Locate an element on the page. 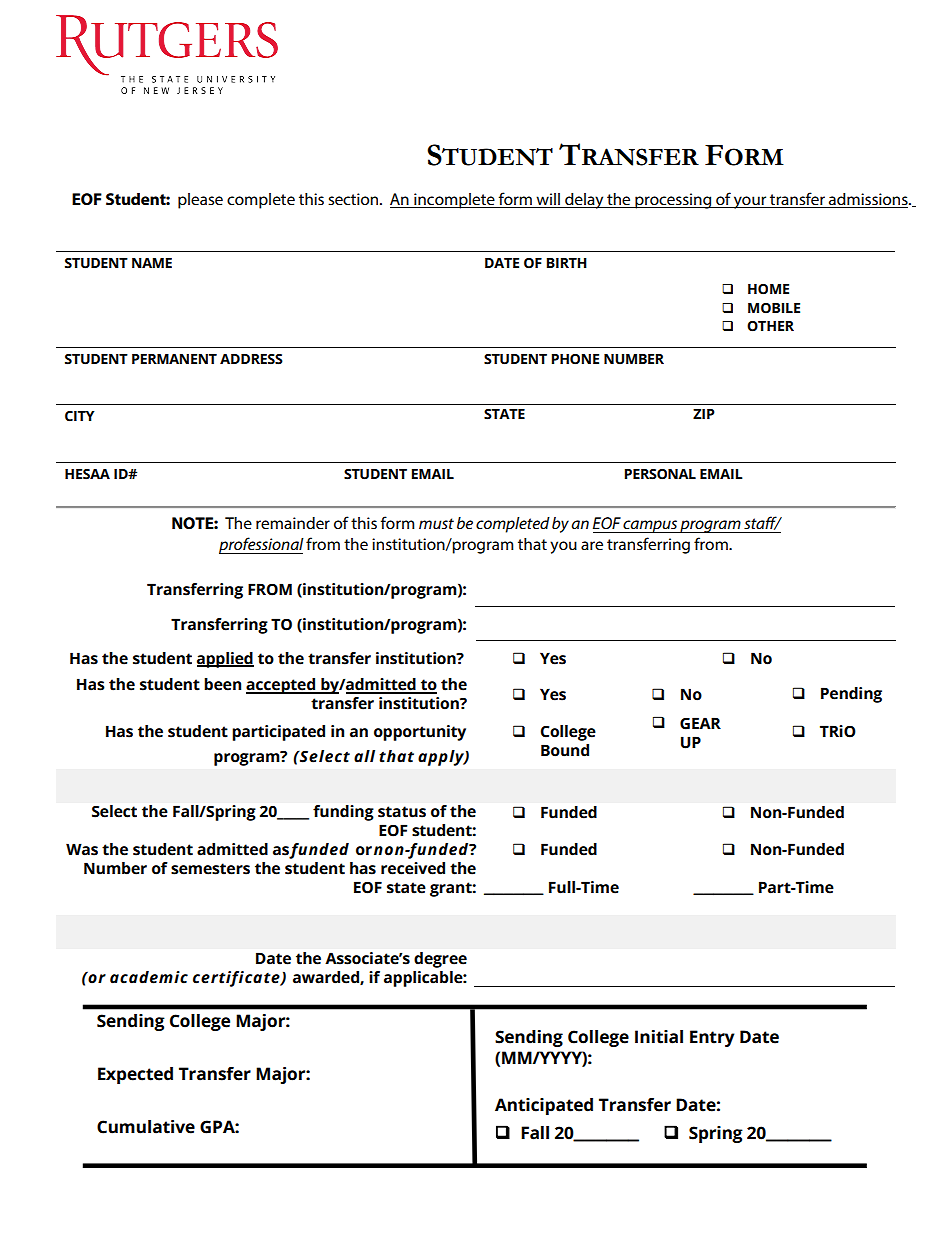 The width and height of the page is (952, 1233). your is located at coordinates (750, 202).
